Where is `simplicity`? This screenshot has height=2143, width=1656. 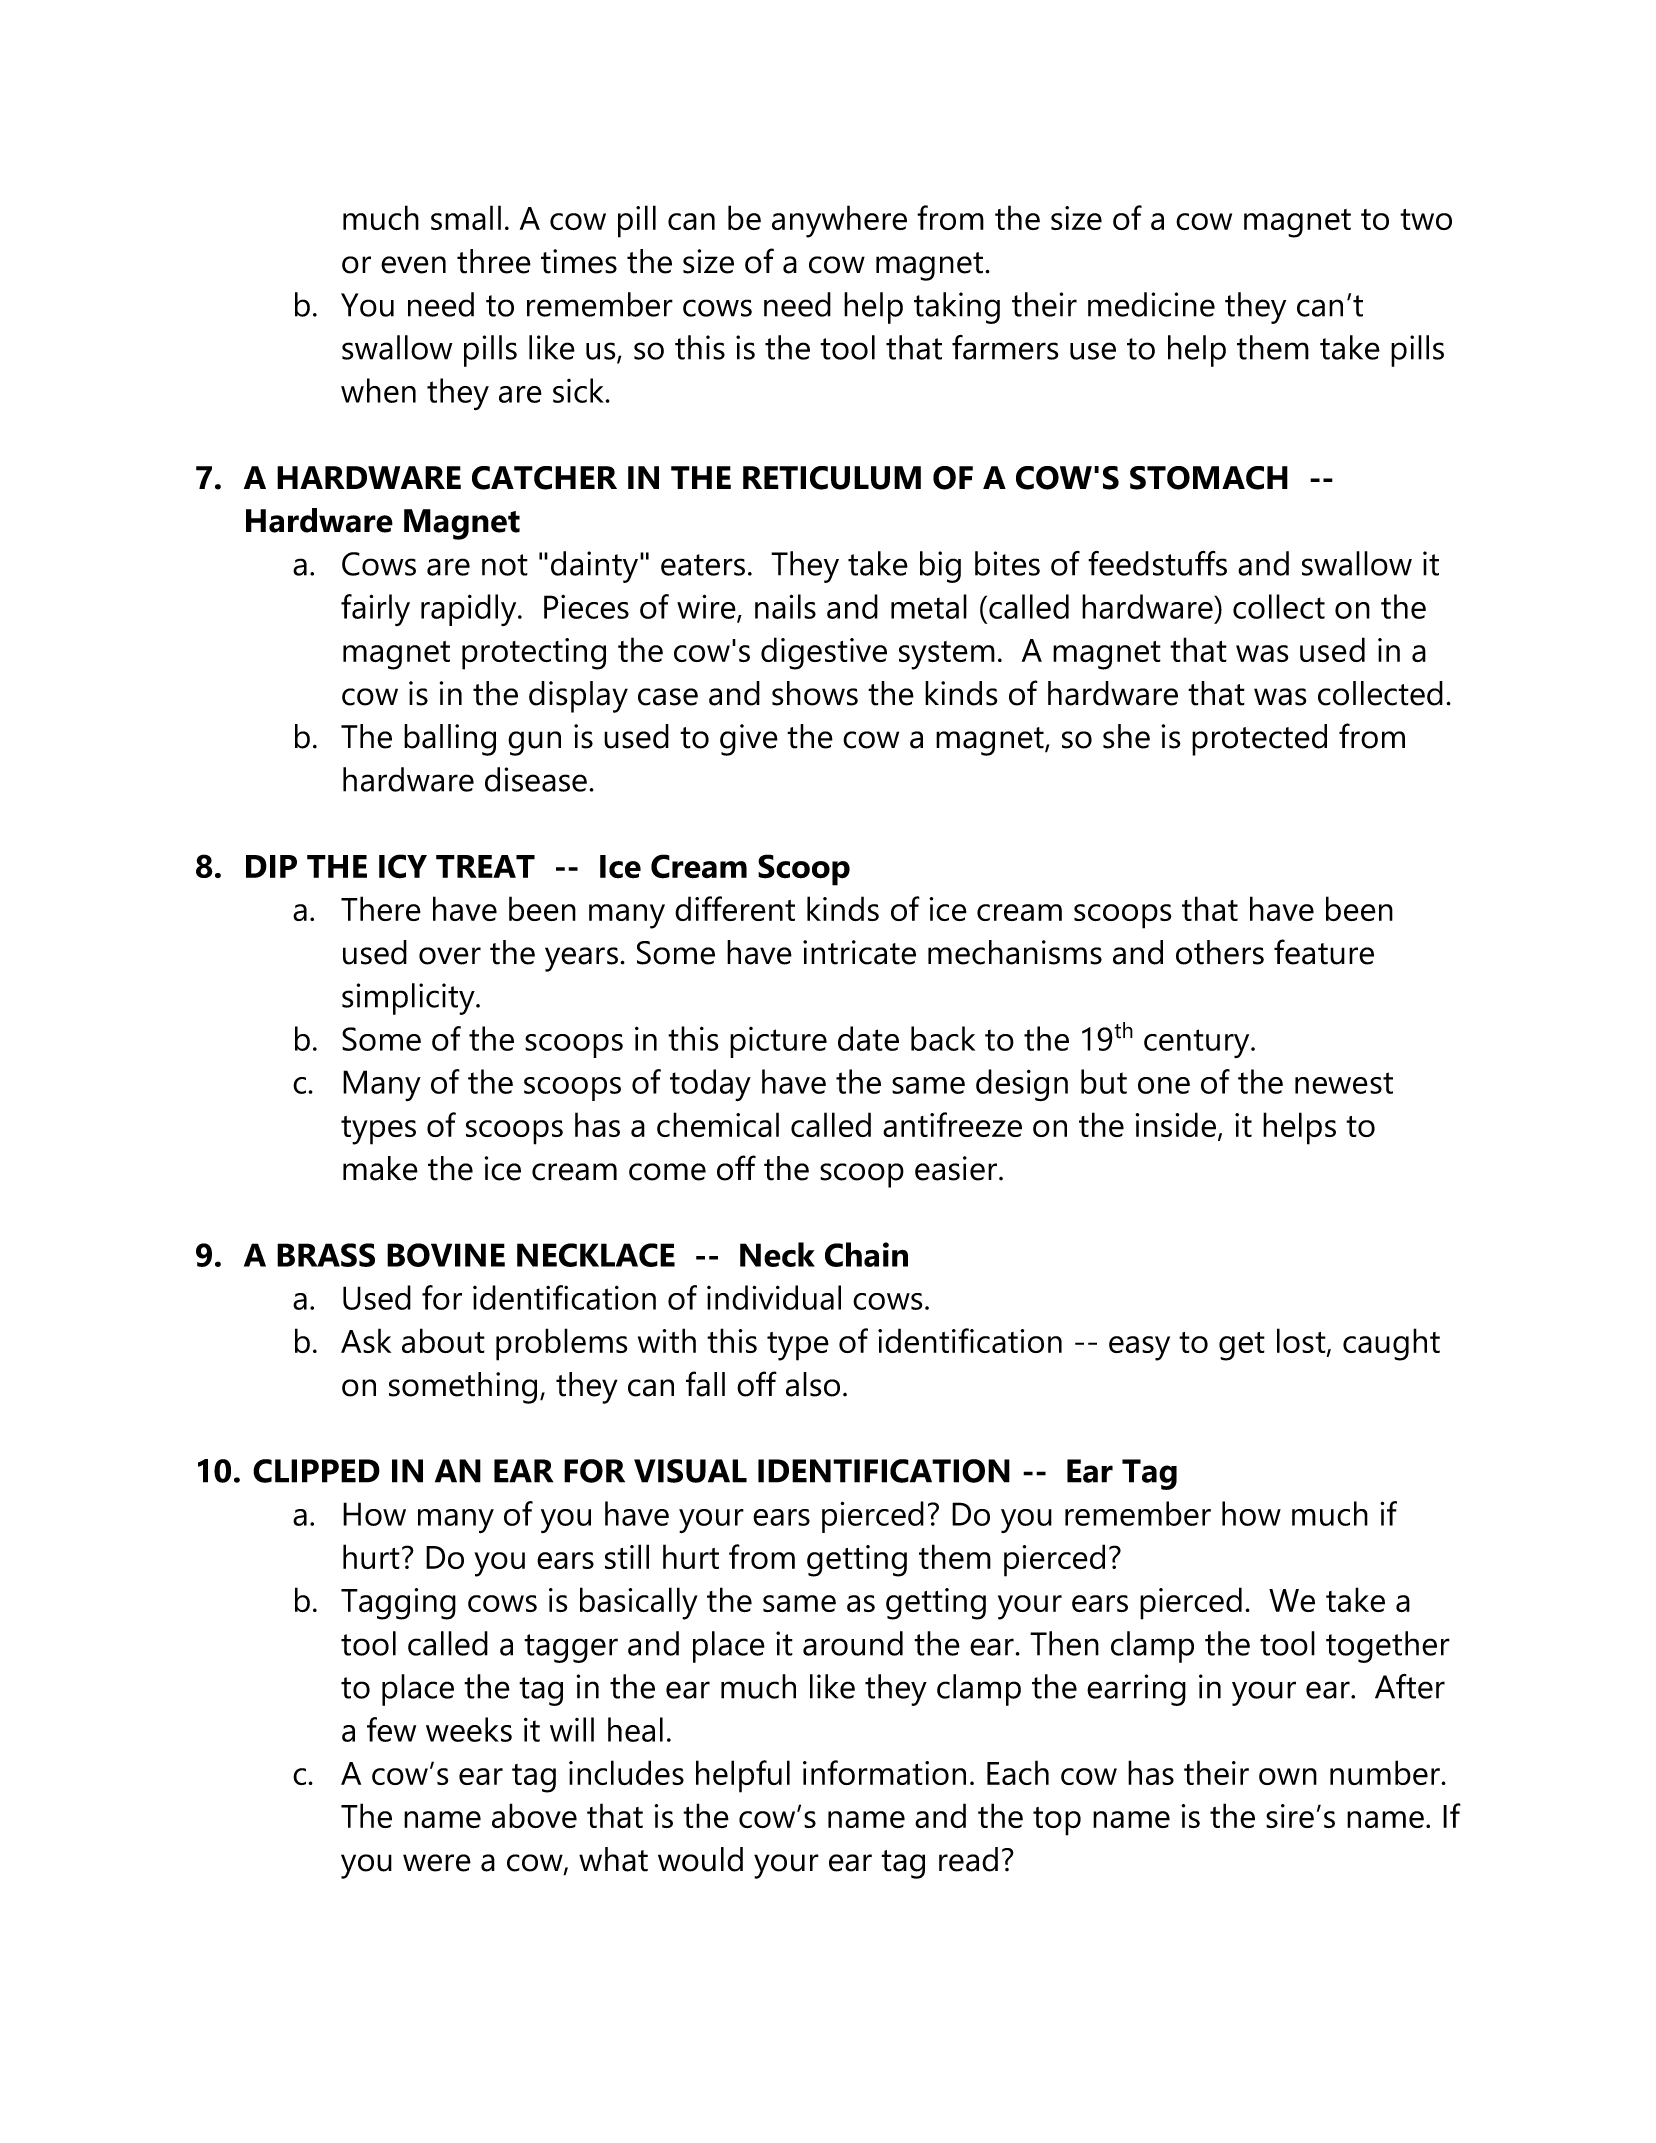
simplicity is located at coordinates (409, 999).
